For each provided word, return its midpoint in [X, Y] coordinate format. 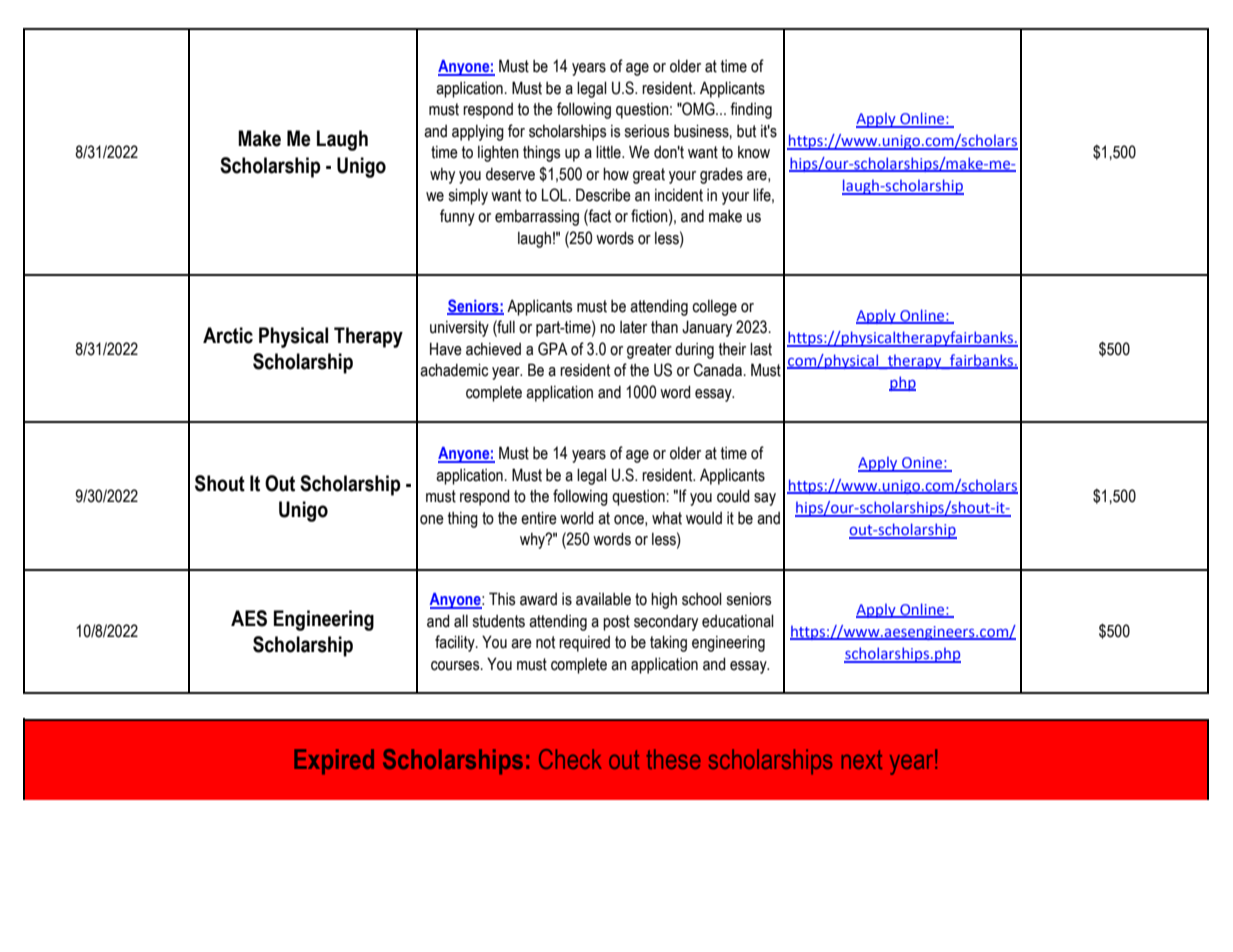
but [746, 131]
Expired [334, 762]
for [516, 131]
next [861, 759]
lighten [498, 154]
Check [570, 759]
